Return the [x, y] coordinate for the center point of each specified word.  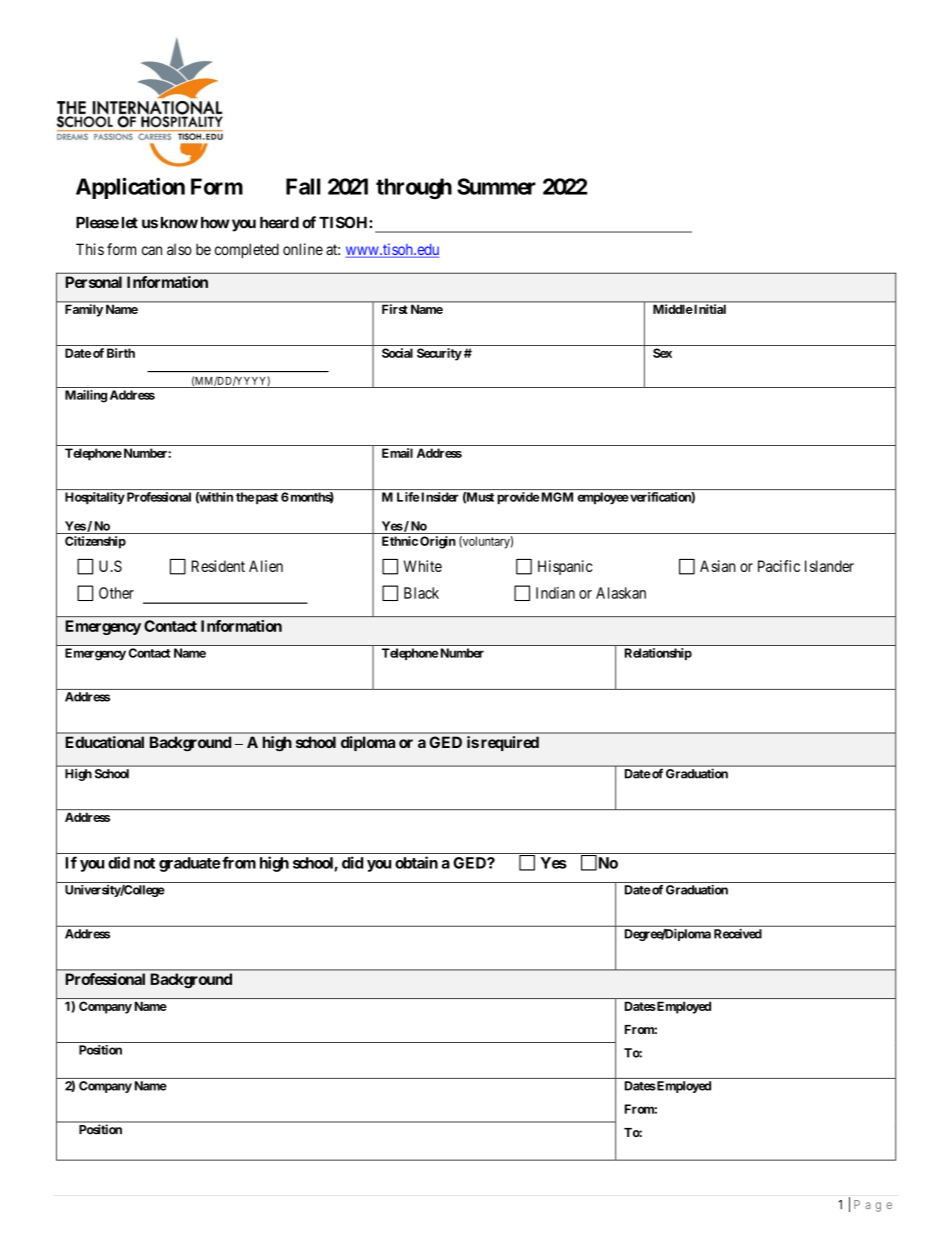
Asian [718, 566]
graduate [190, 864]
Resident [218, 566]
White [423, 566]
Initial [710, 309]
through [414, 188]
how [215, 223]
